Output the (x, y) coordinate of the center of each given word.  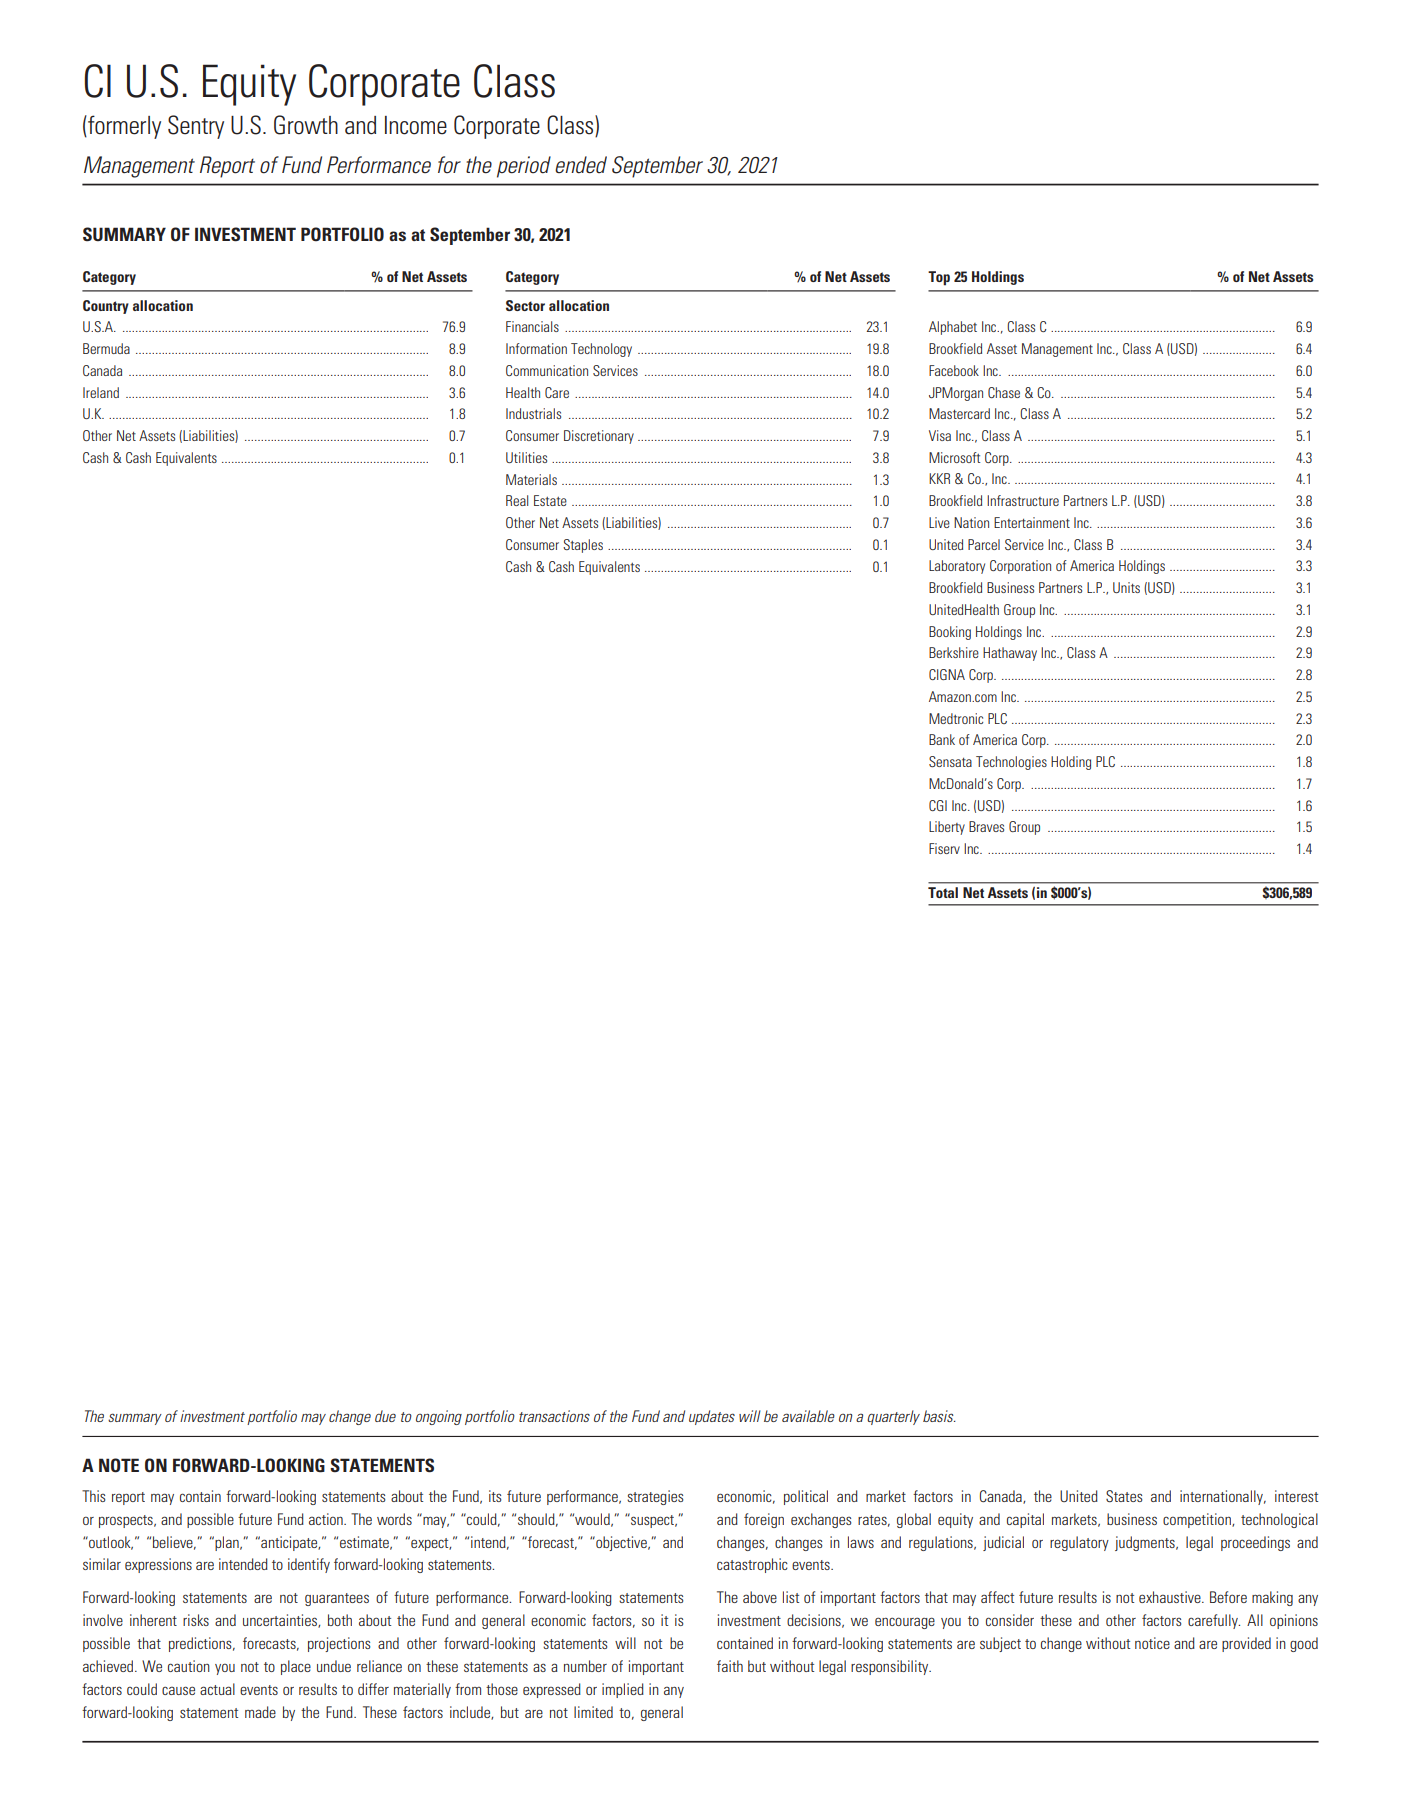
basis (939, 1416)
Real (517, 500)
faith (730, 1666)
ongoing (439, 1417)
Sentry (196, 127)
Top (939, 278)
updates (712, 1417)
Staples (583, 546)
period (524, 167)
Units (1126, 587)
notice (1152, 1643)
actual (217, 1689)
